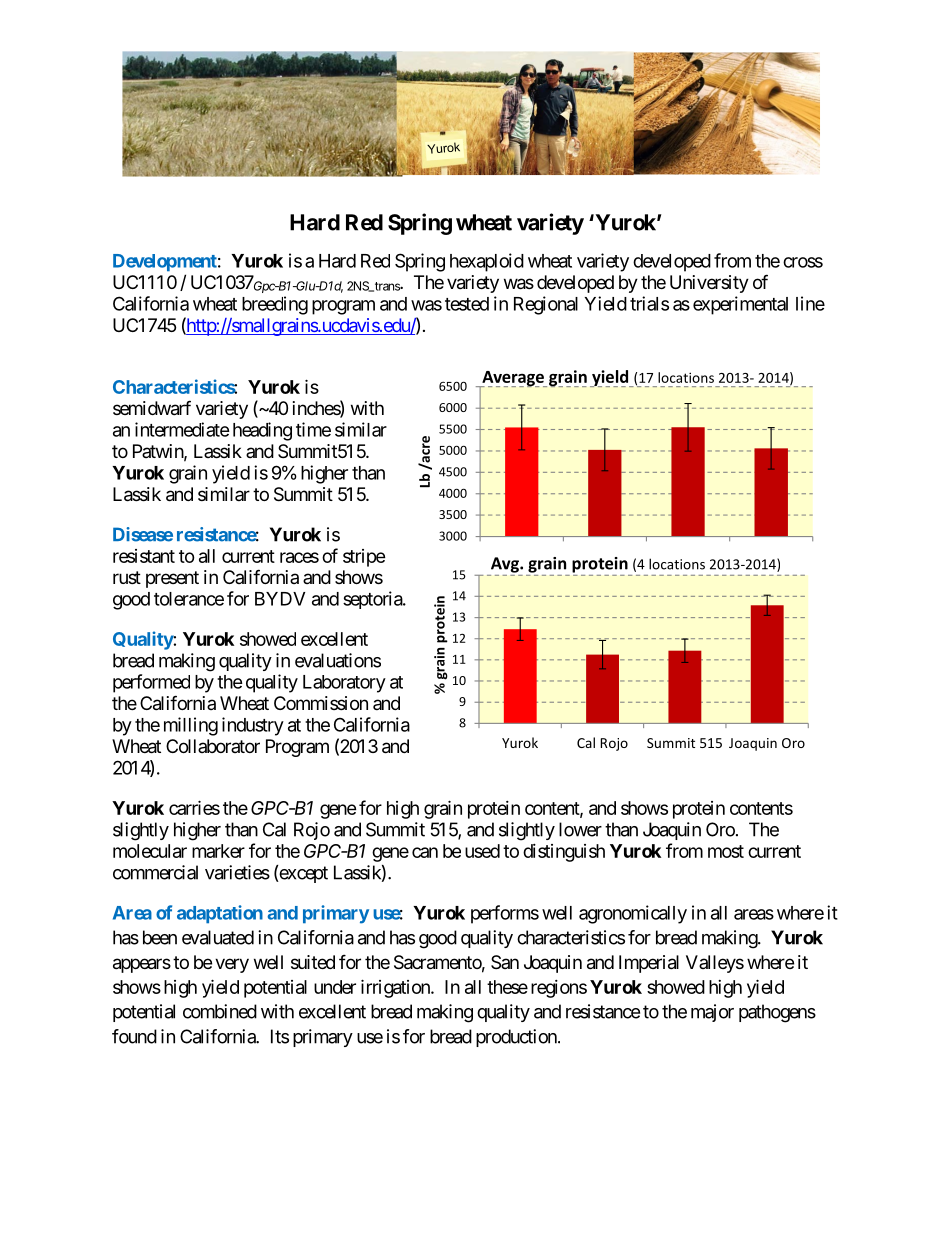 The width and height of the screenshot is (952, 1233). Describe the element at coordinates (218, 851) in the screenshot. I see `marker` at that location.
